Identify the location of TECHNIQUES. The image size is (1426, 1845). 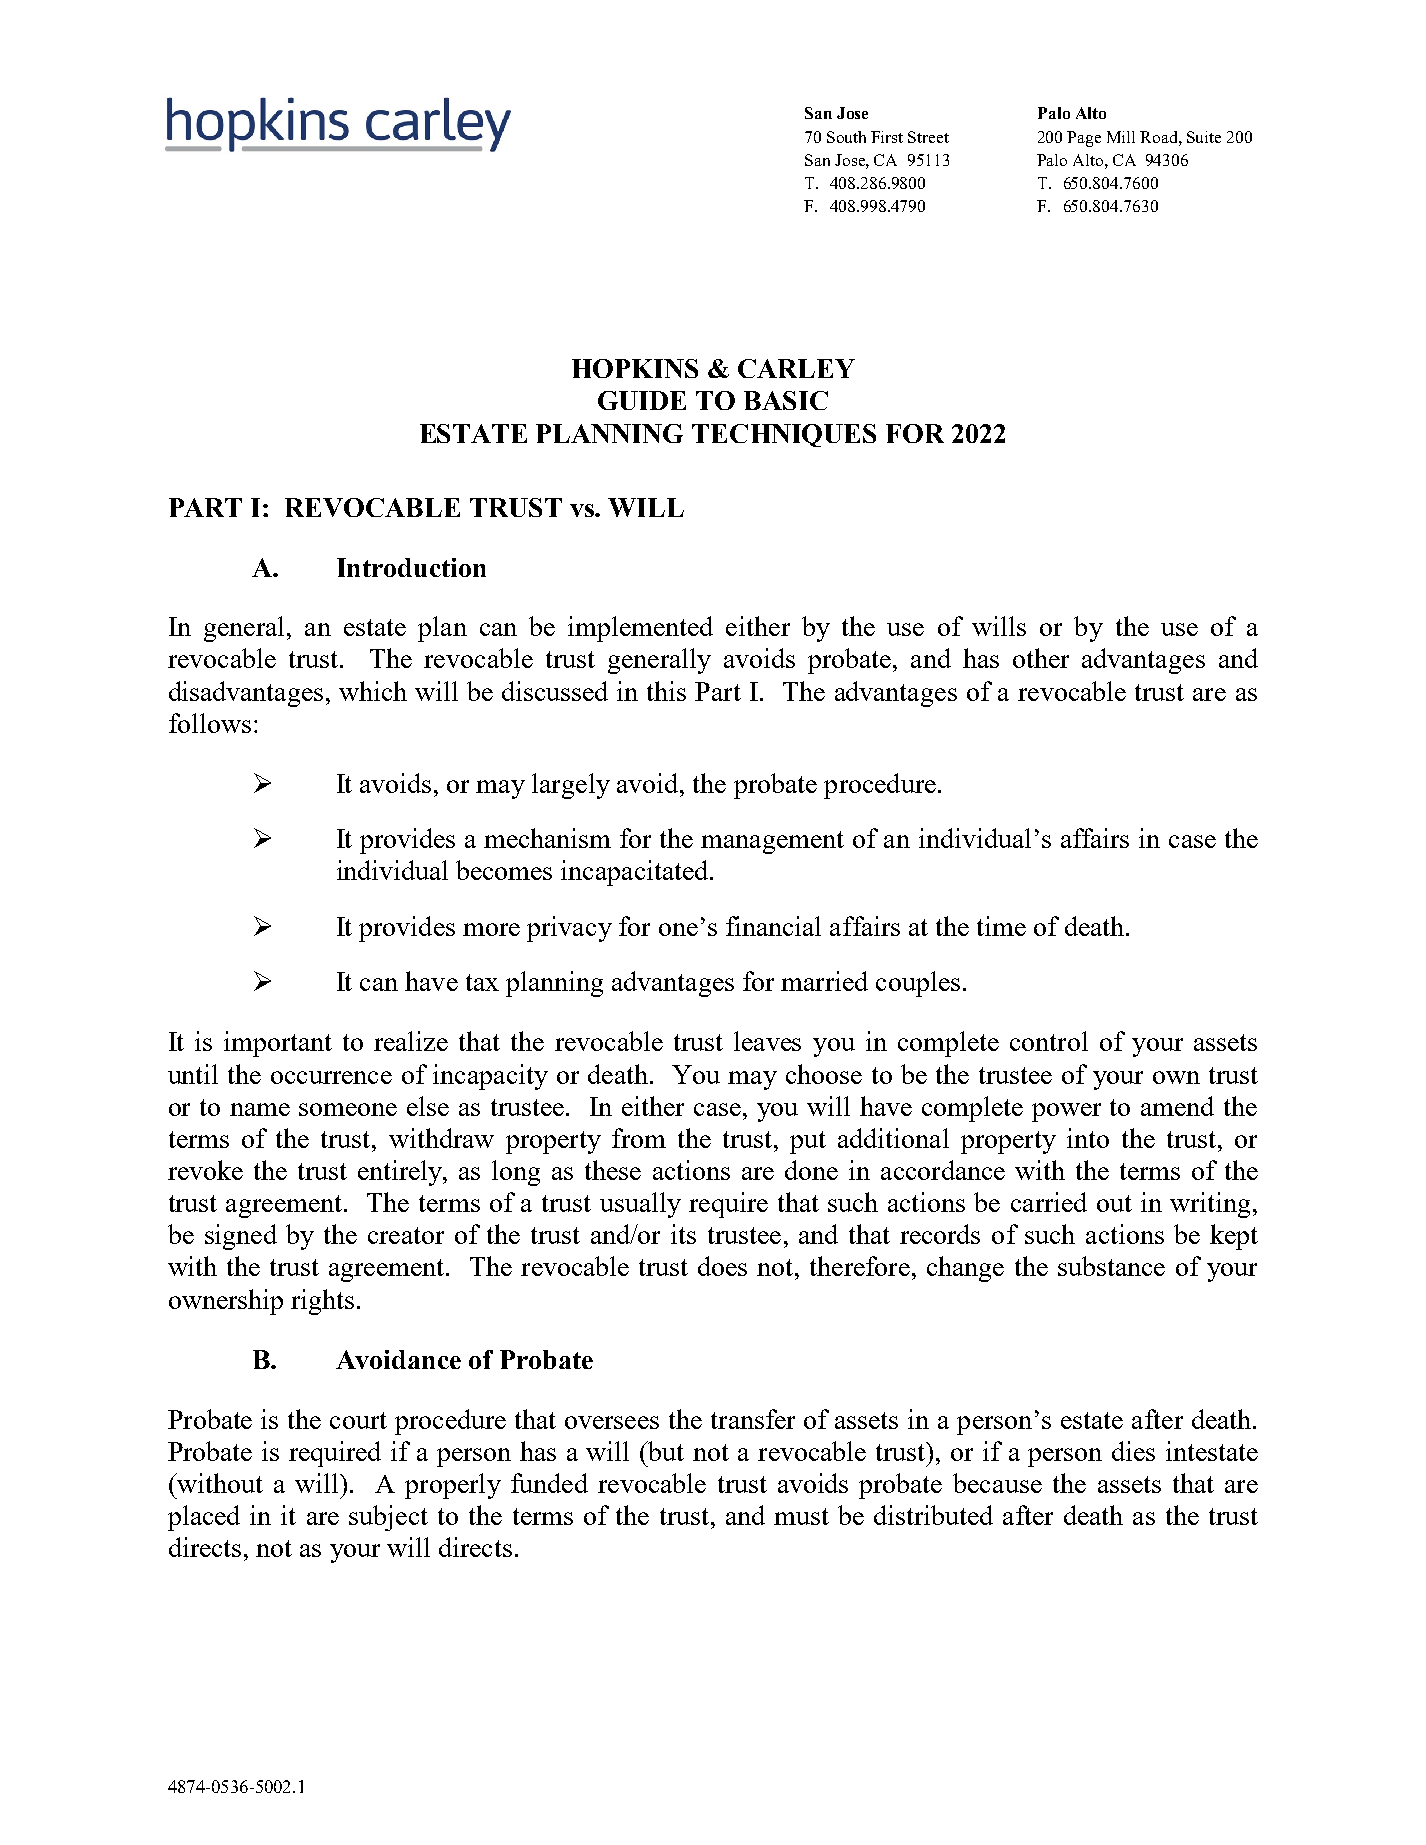
(784, 435).
